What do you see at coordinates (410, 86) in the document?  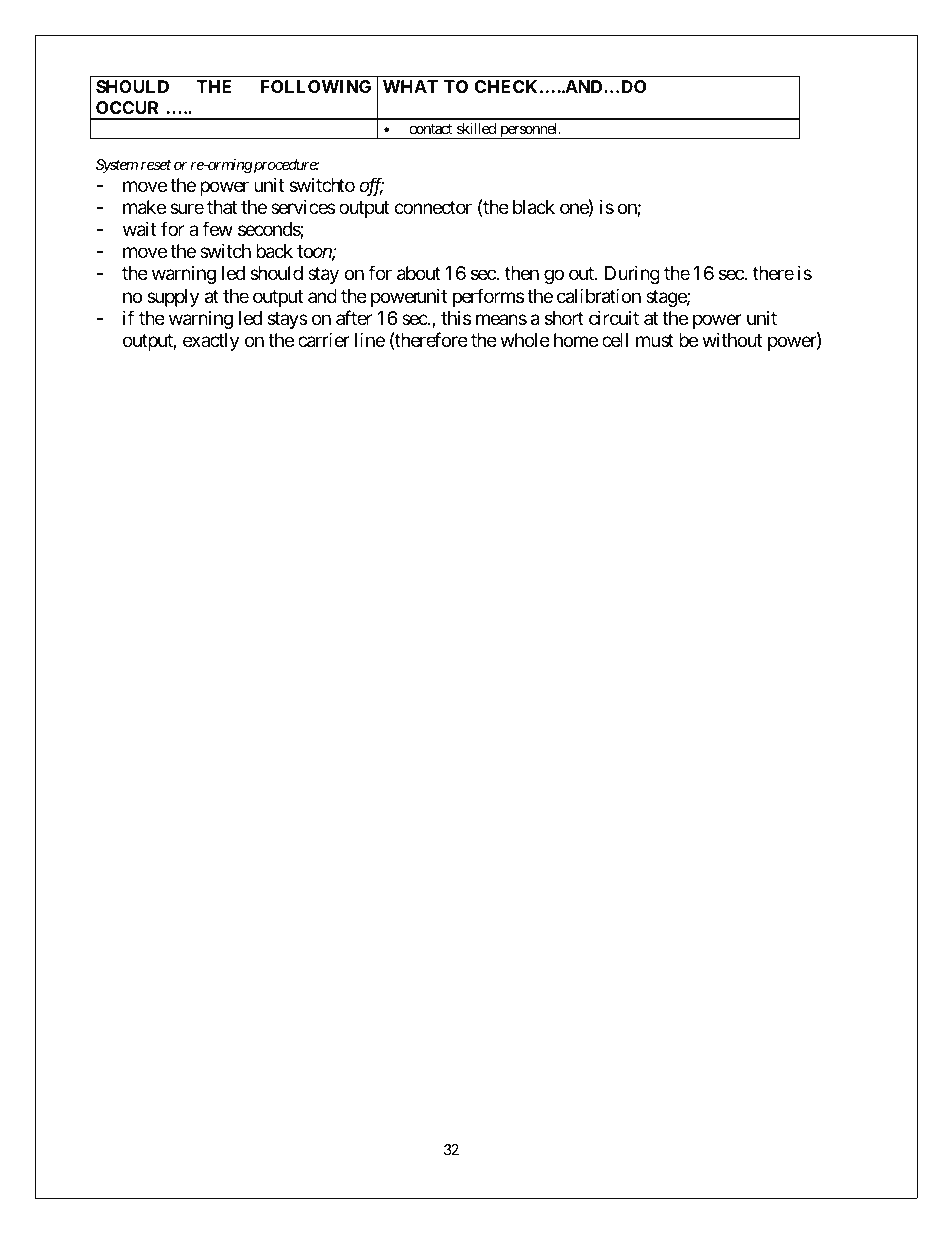 I see `WHAT` at bounding box center [410, 86].
